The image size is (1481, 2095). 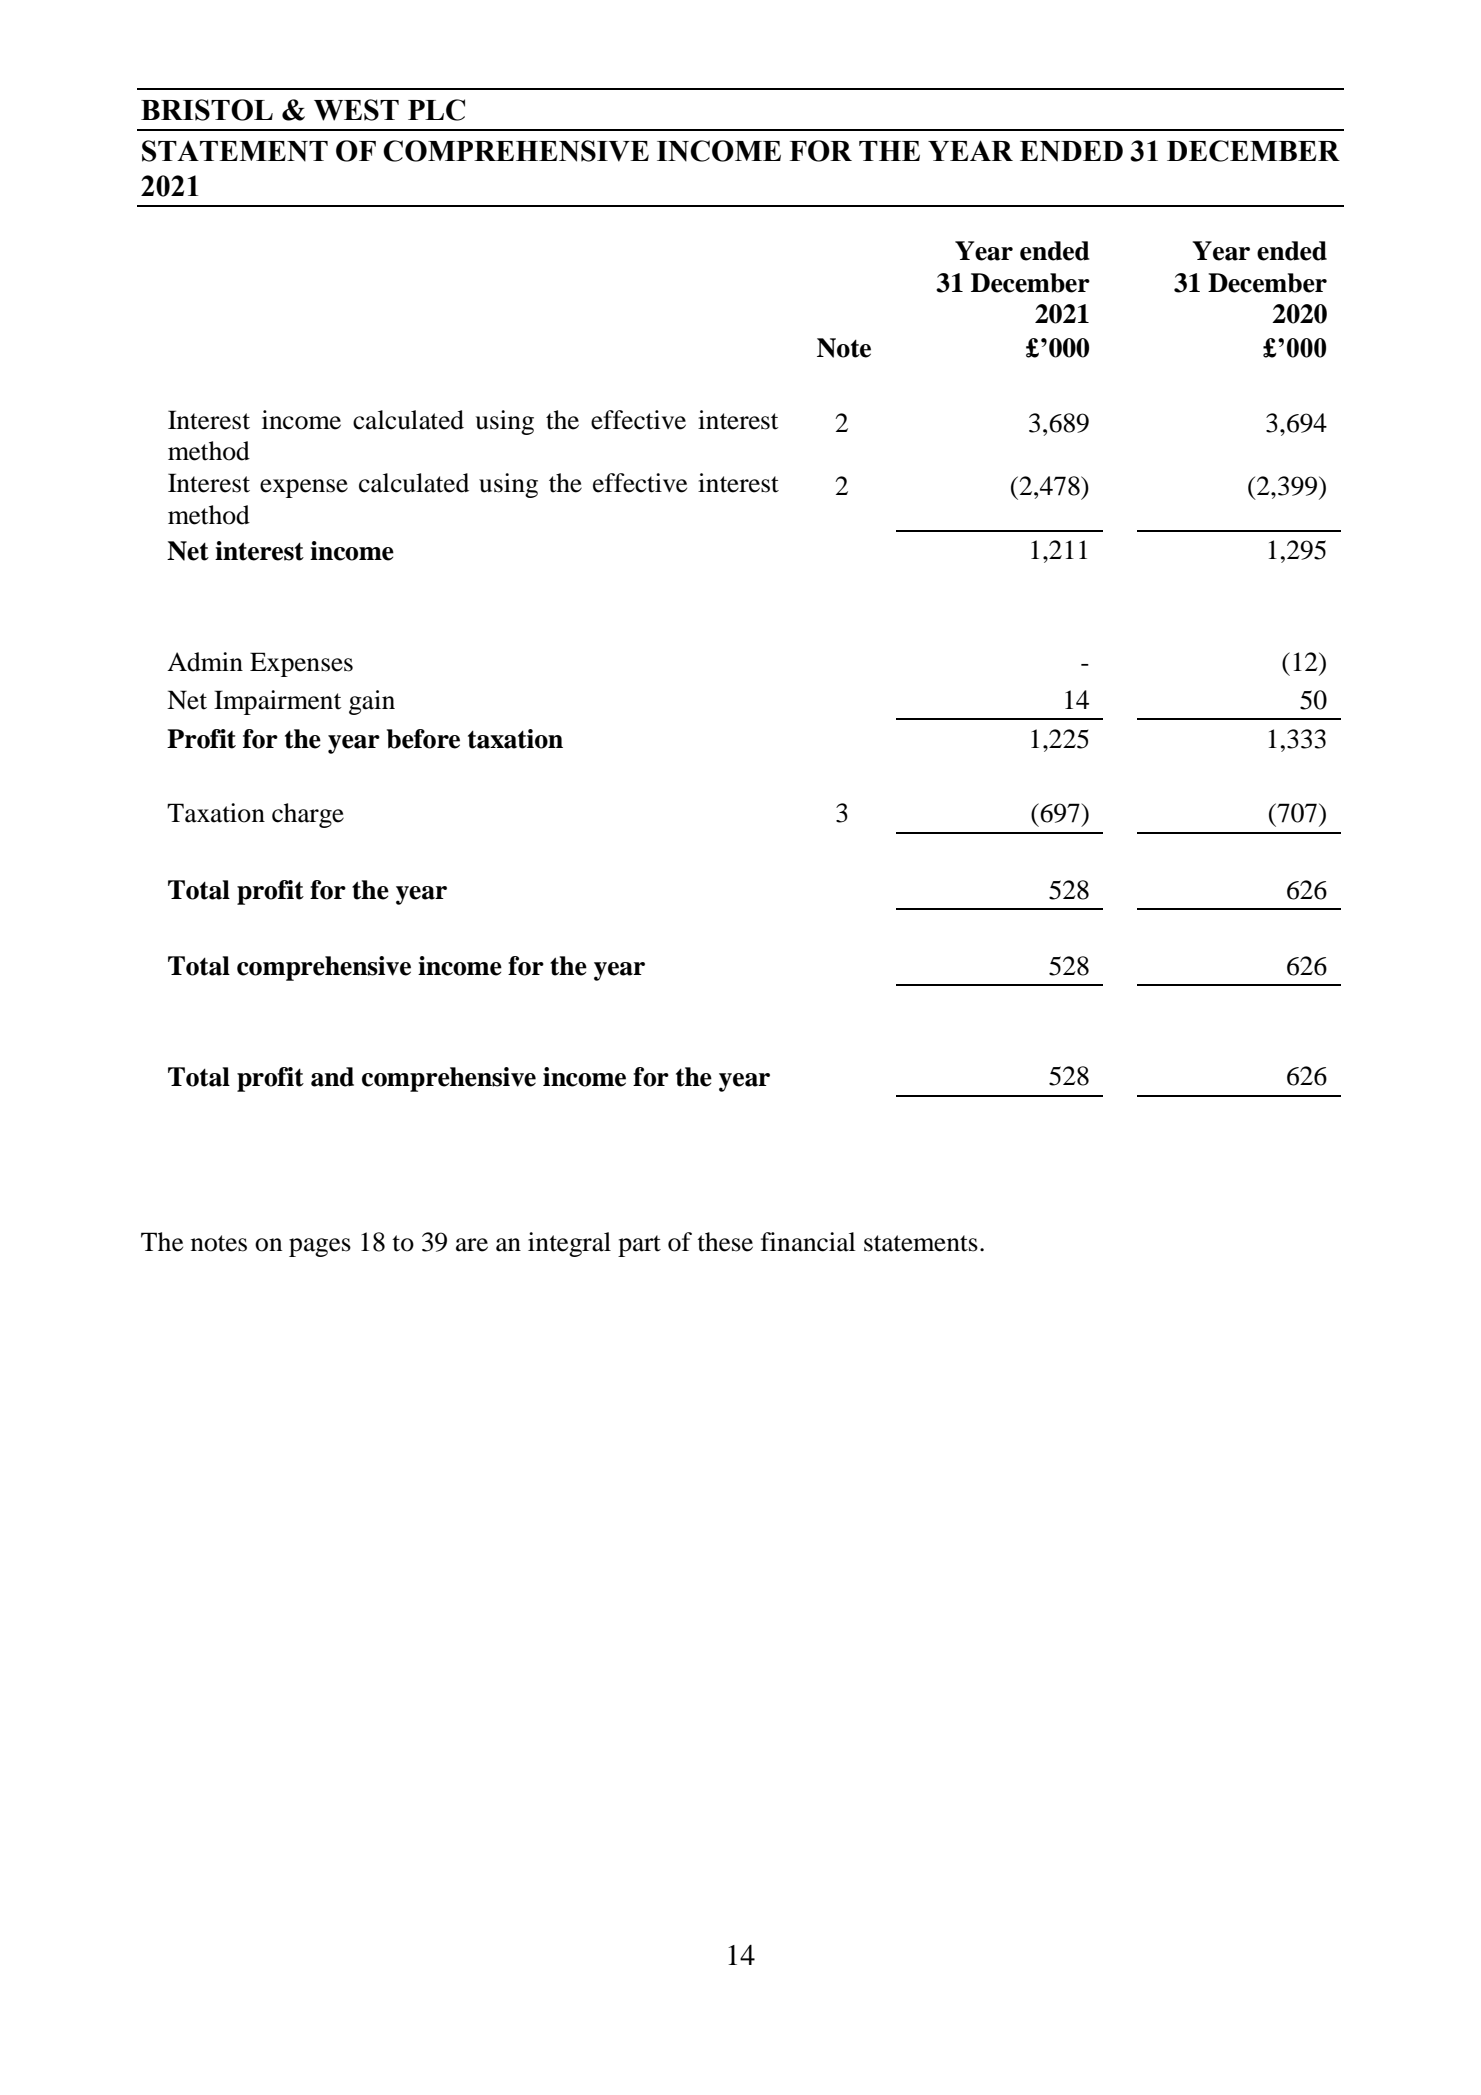 I want to click on these, so click(x=725, y=1242).
